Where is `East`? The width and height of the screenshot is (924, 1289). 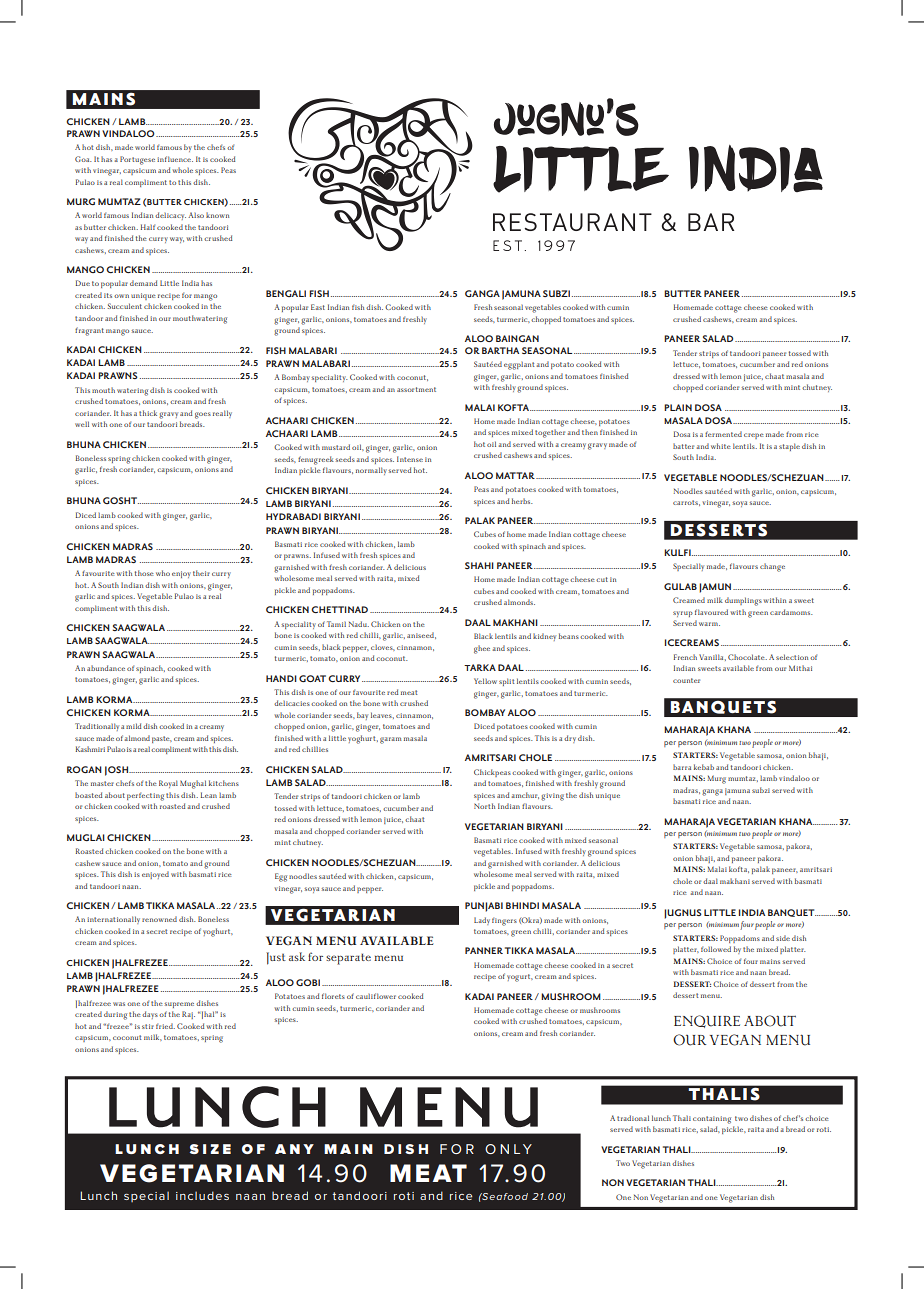 East is located at coordinates (318, 307).
